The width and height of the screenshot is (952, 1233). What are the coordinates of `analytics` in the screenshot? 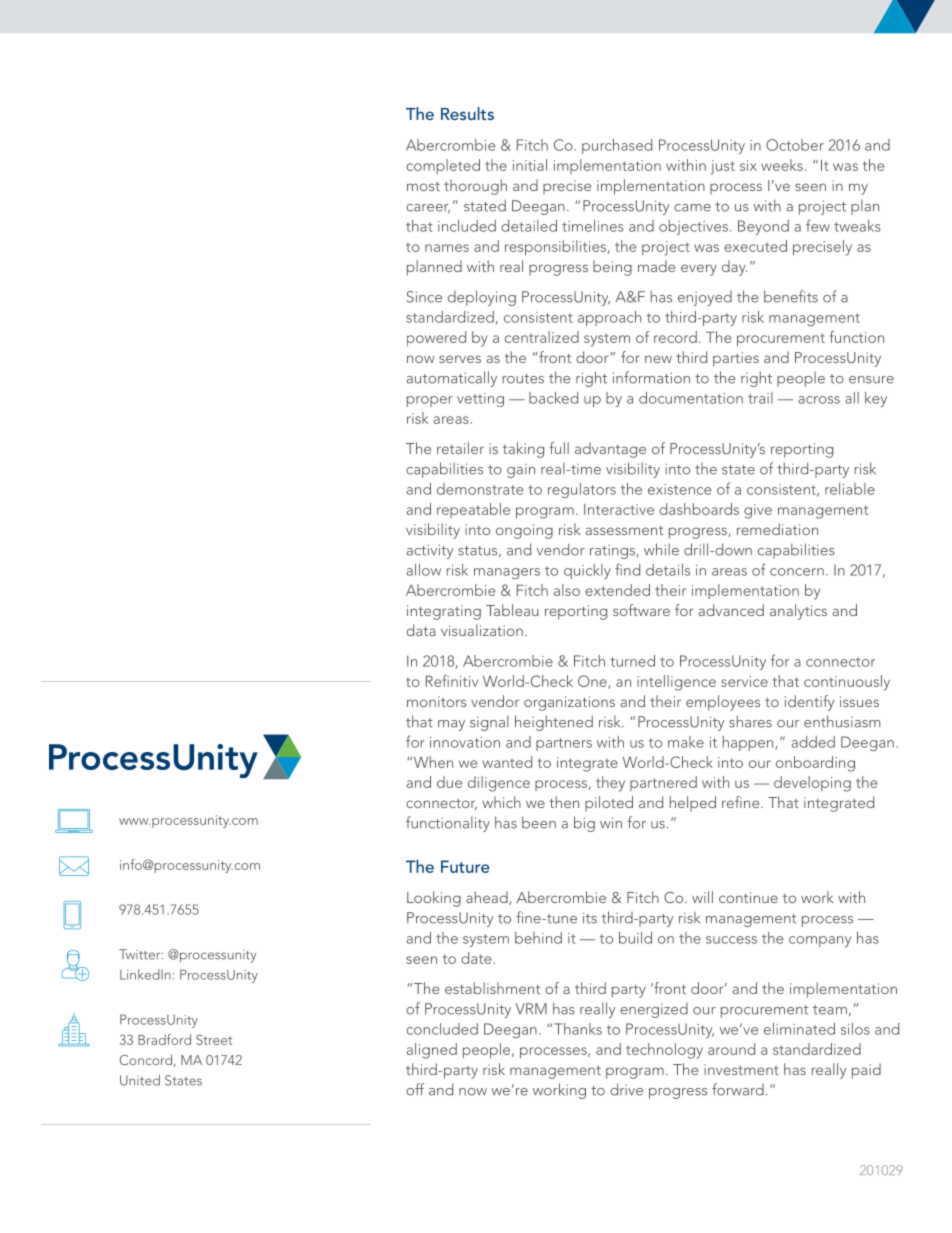 It's located at (798, 612).
